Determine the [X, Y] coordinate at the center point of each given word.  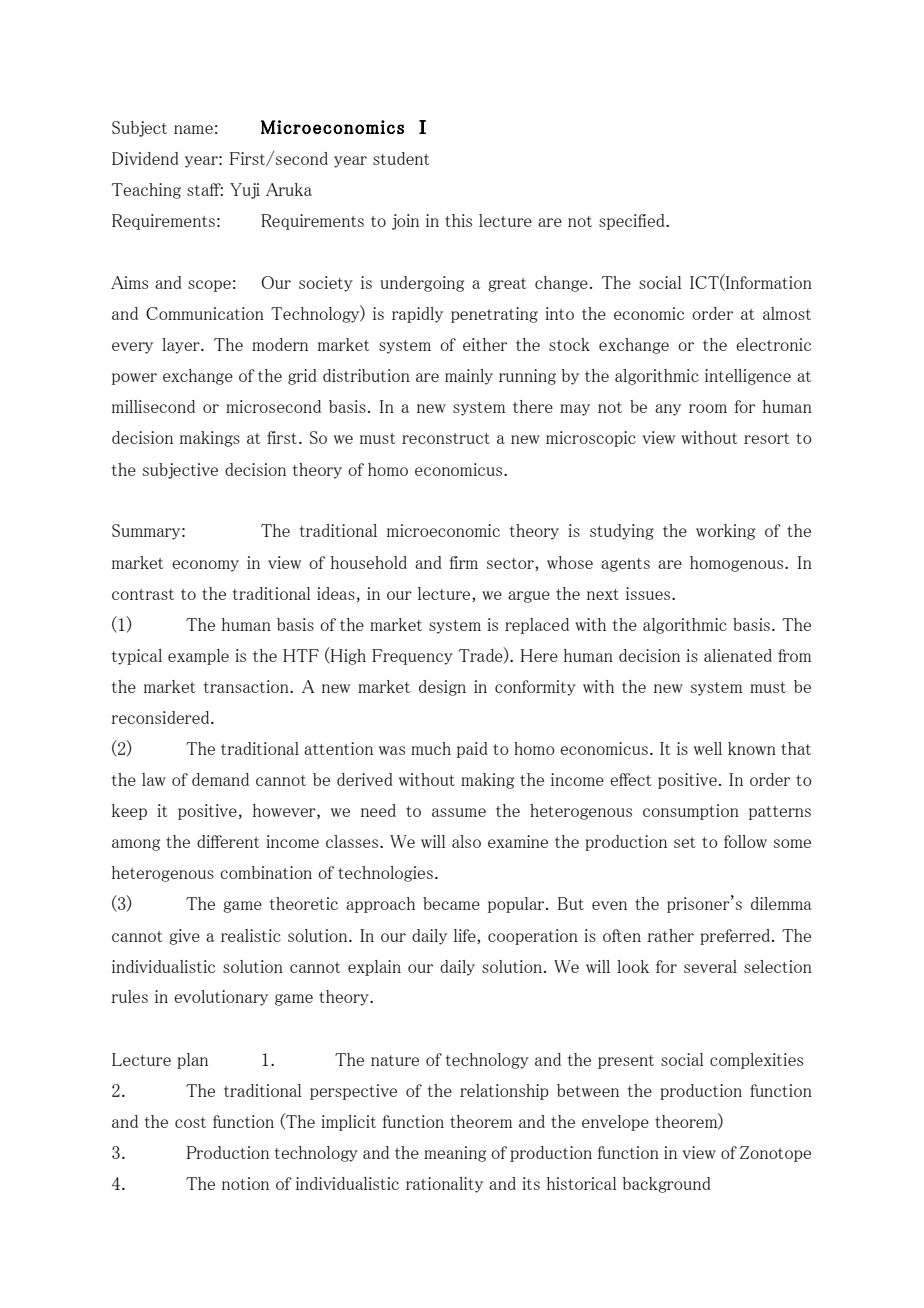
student [401, 158]
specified [633, 222]
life [466, 936]
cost [190, 1122]
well [708, 748]
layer [182, 346]
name [193, 129]
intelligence [748, 377]
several [710, 966]
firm [463, 562]
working [725, 532]
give [184, 937]
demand [220, 779]
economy [205, 566]
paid [472, 750]
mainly [469, 377]
